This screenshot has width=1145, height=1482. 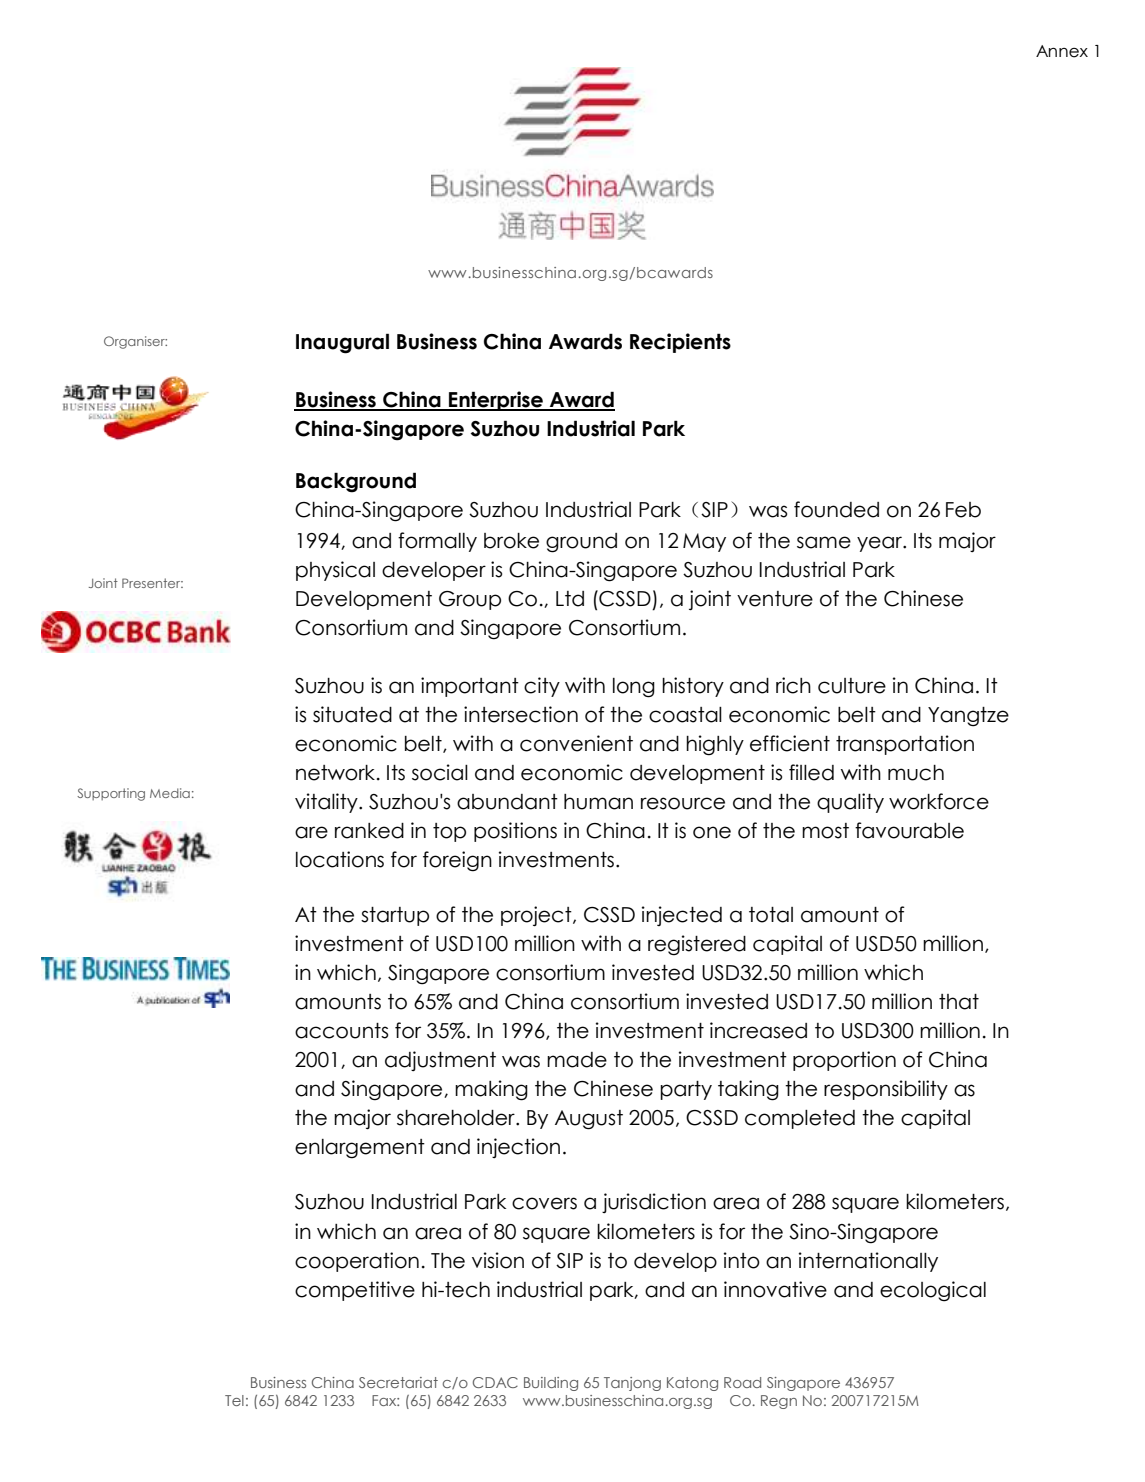 What do you see at coordinates (968, 717) in the screenshot?
I see `Yangtze` at bounding box center [968, 717].
